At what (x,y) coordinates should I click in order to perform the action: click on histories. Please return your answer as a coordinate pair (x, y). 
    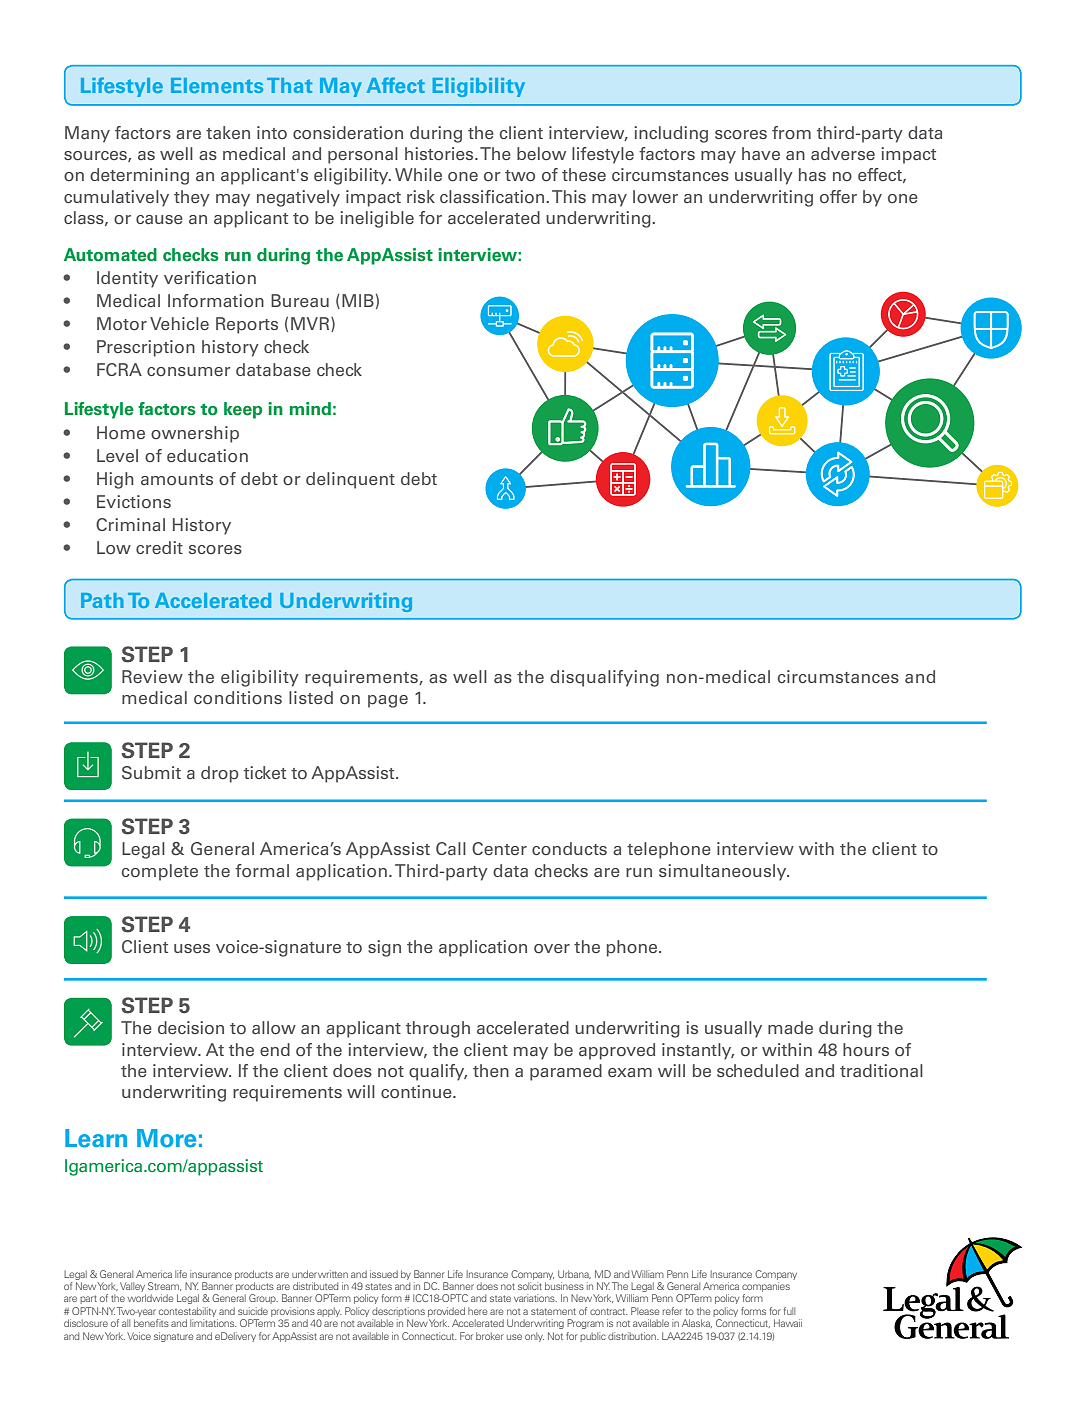
    Looking at the image, I should click on (440, 154).
